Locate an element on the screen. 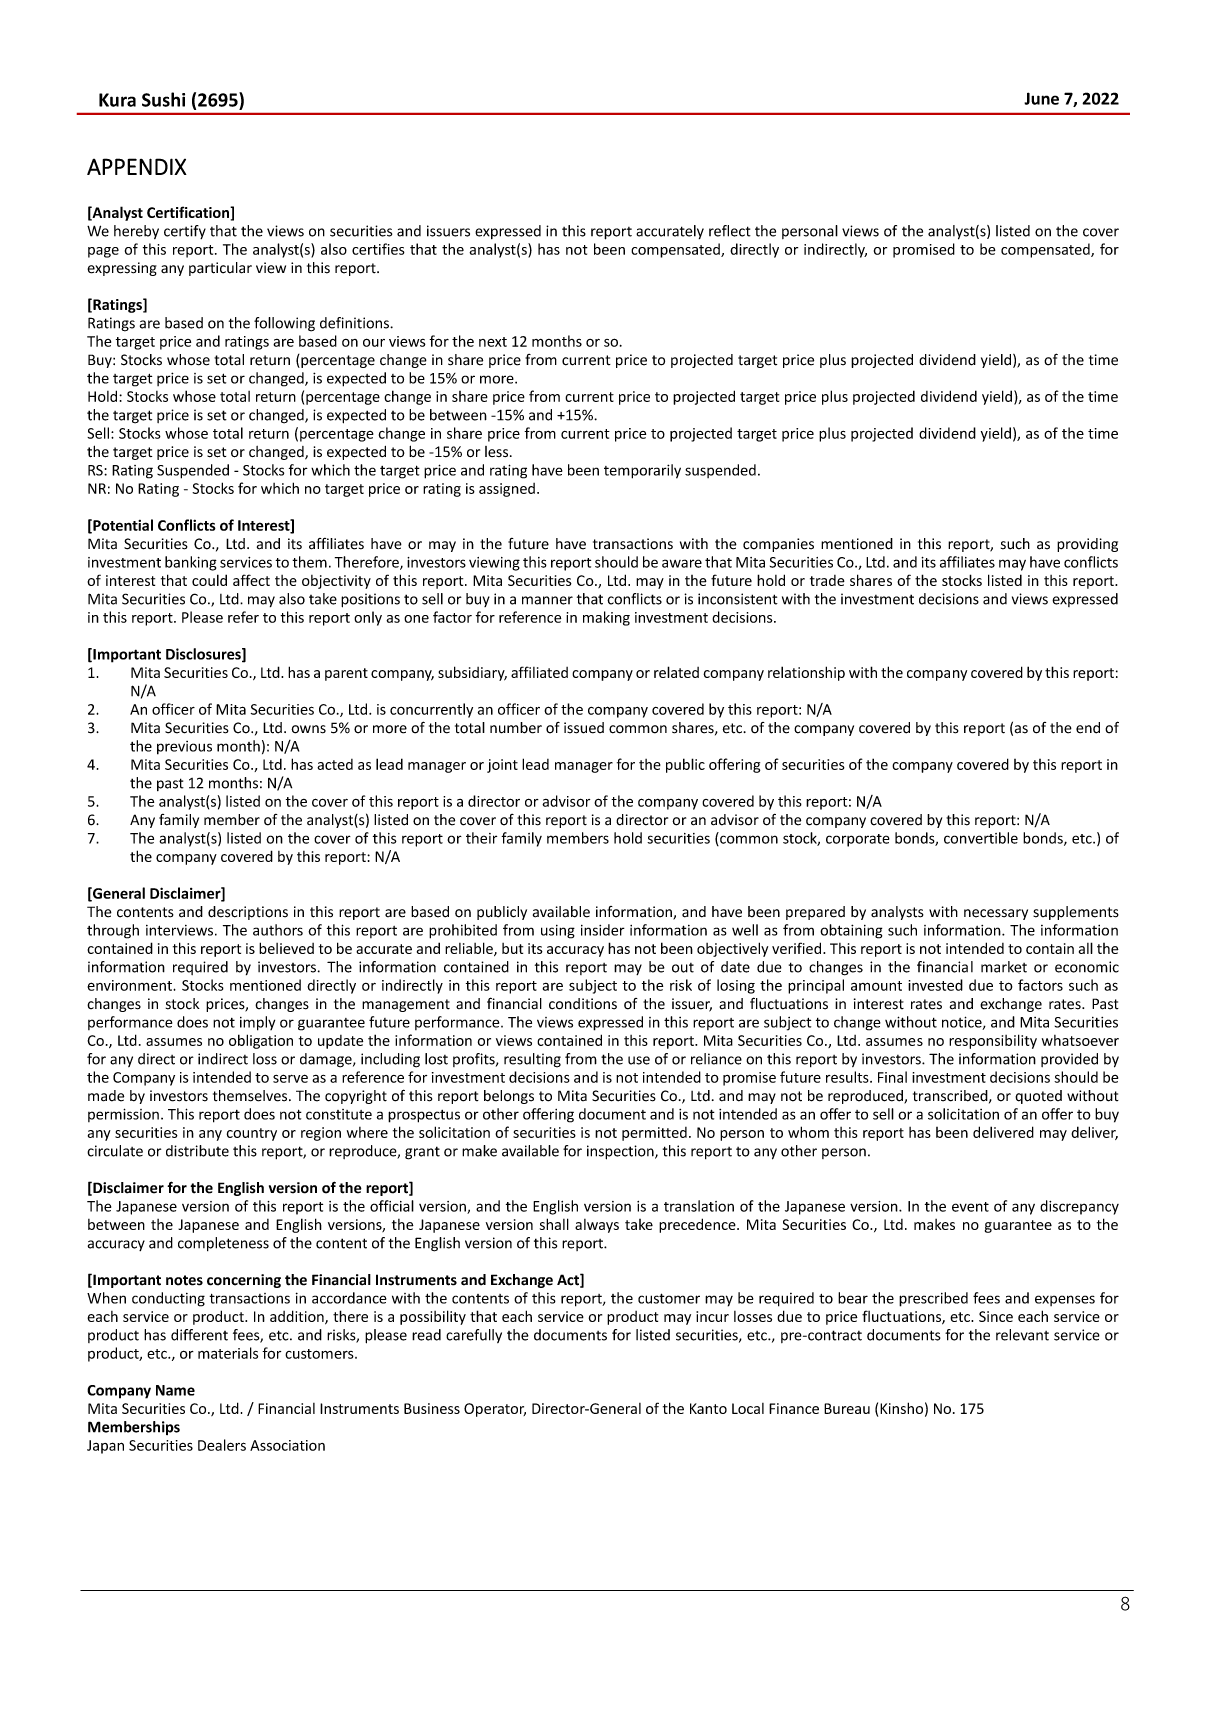 This screenshot has height=1721, width=1217. previous is located at coordinates (184, 748).
